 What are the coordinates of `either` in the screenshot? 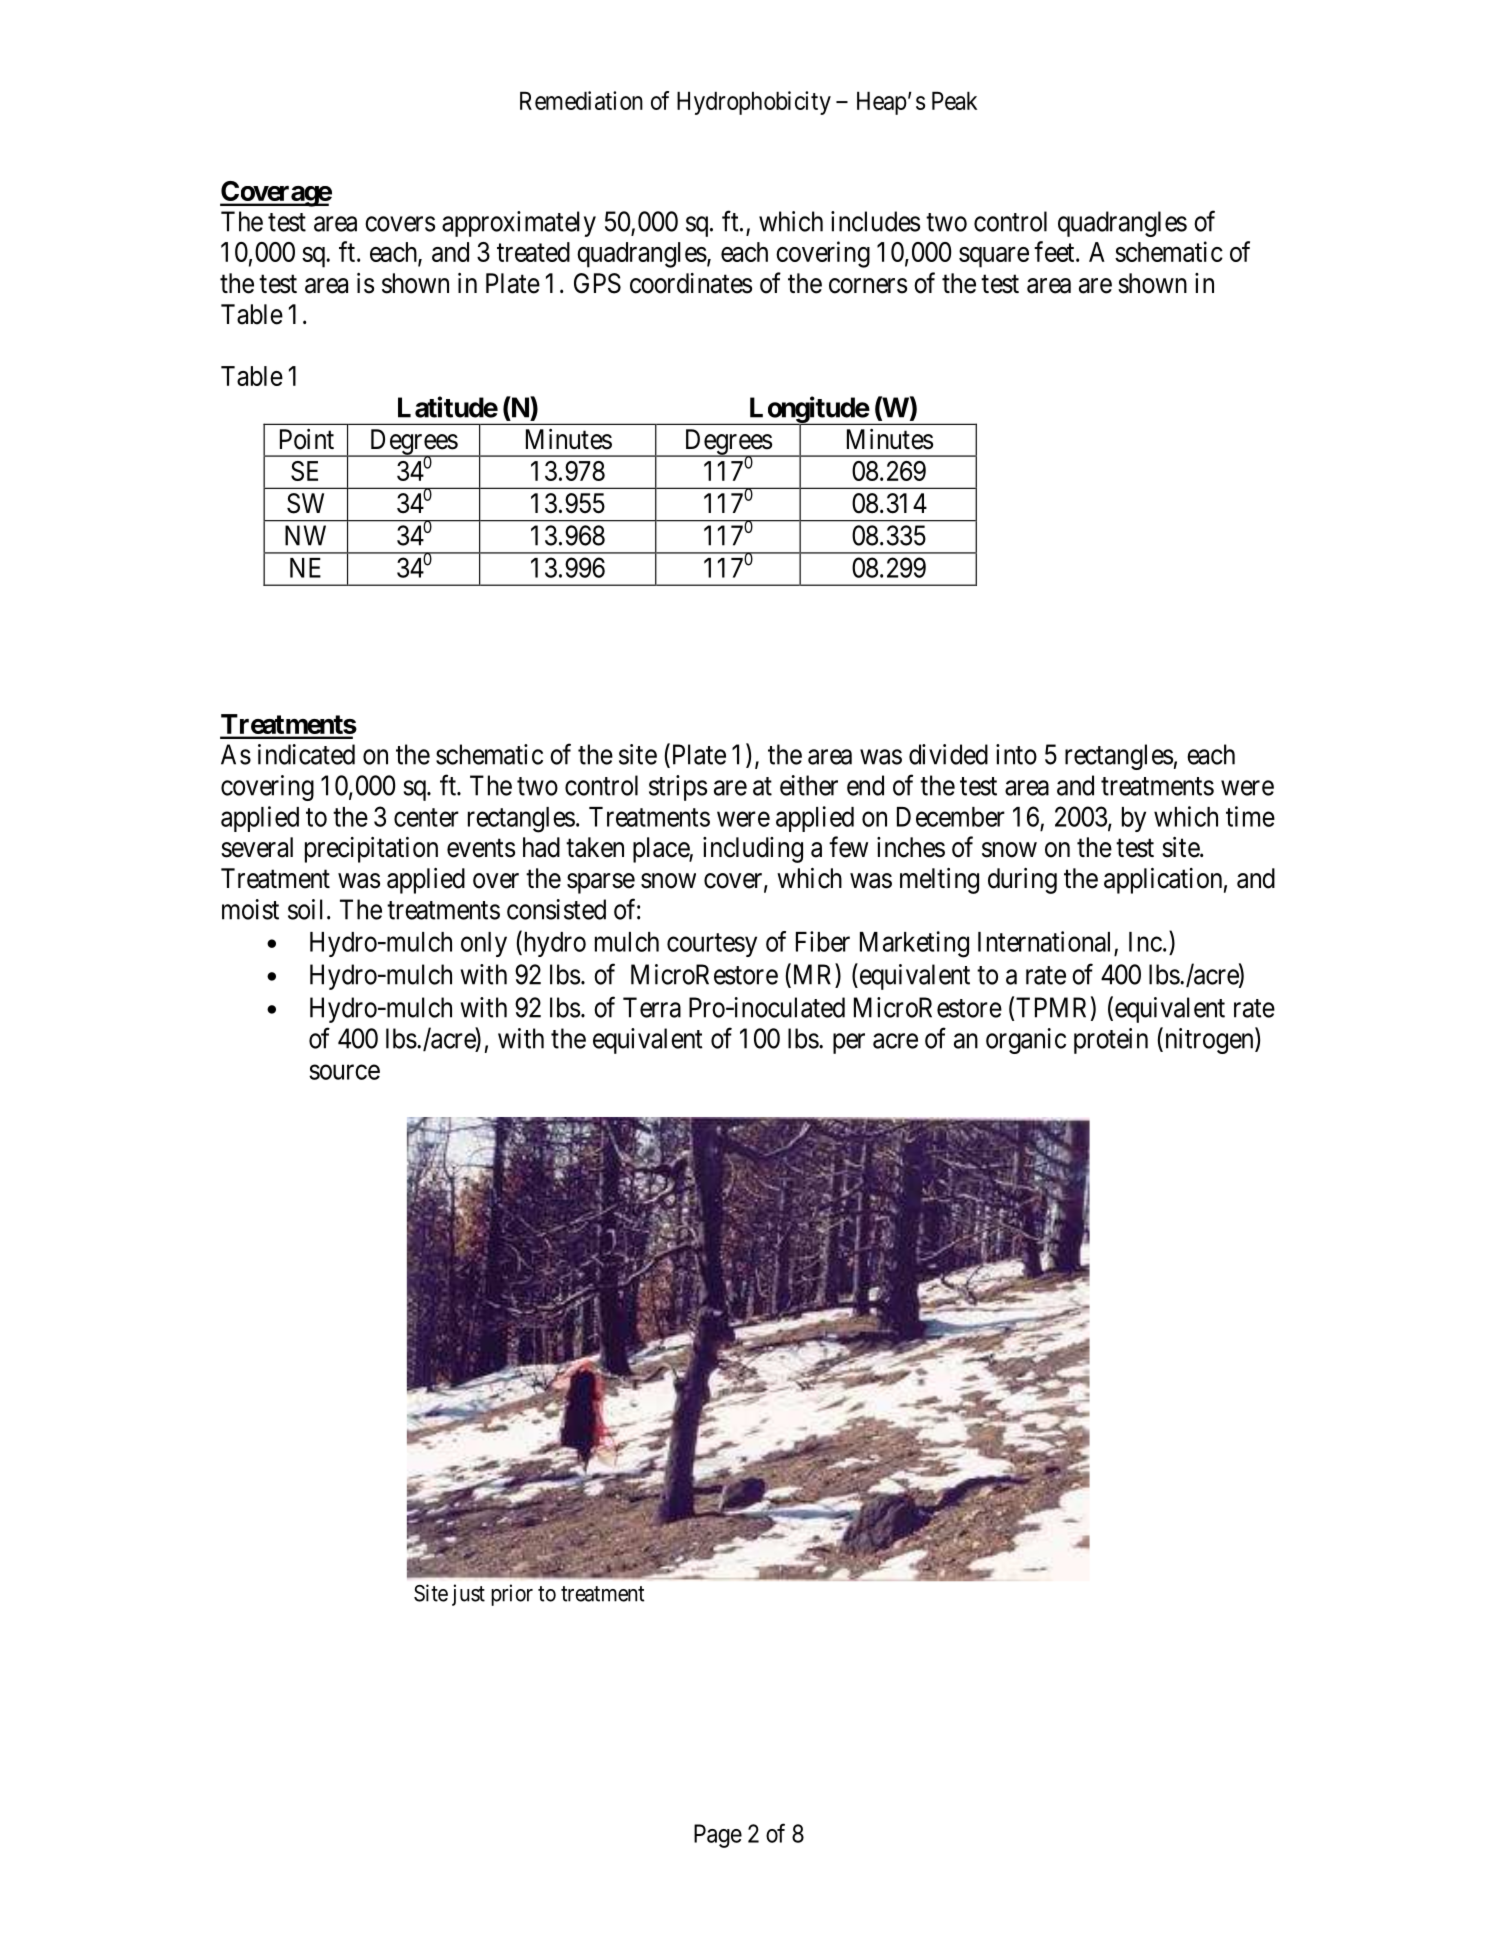 It's located at (809, 785).
